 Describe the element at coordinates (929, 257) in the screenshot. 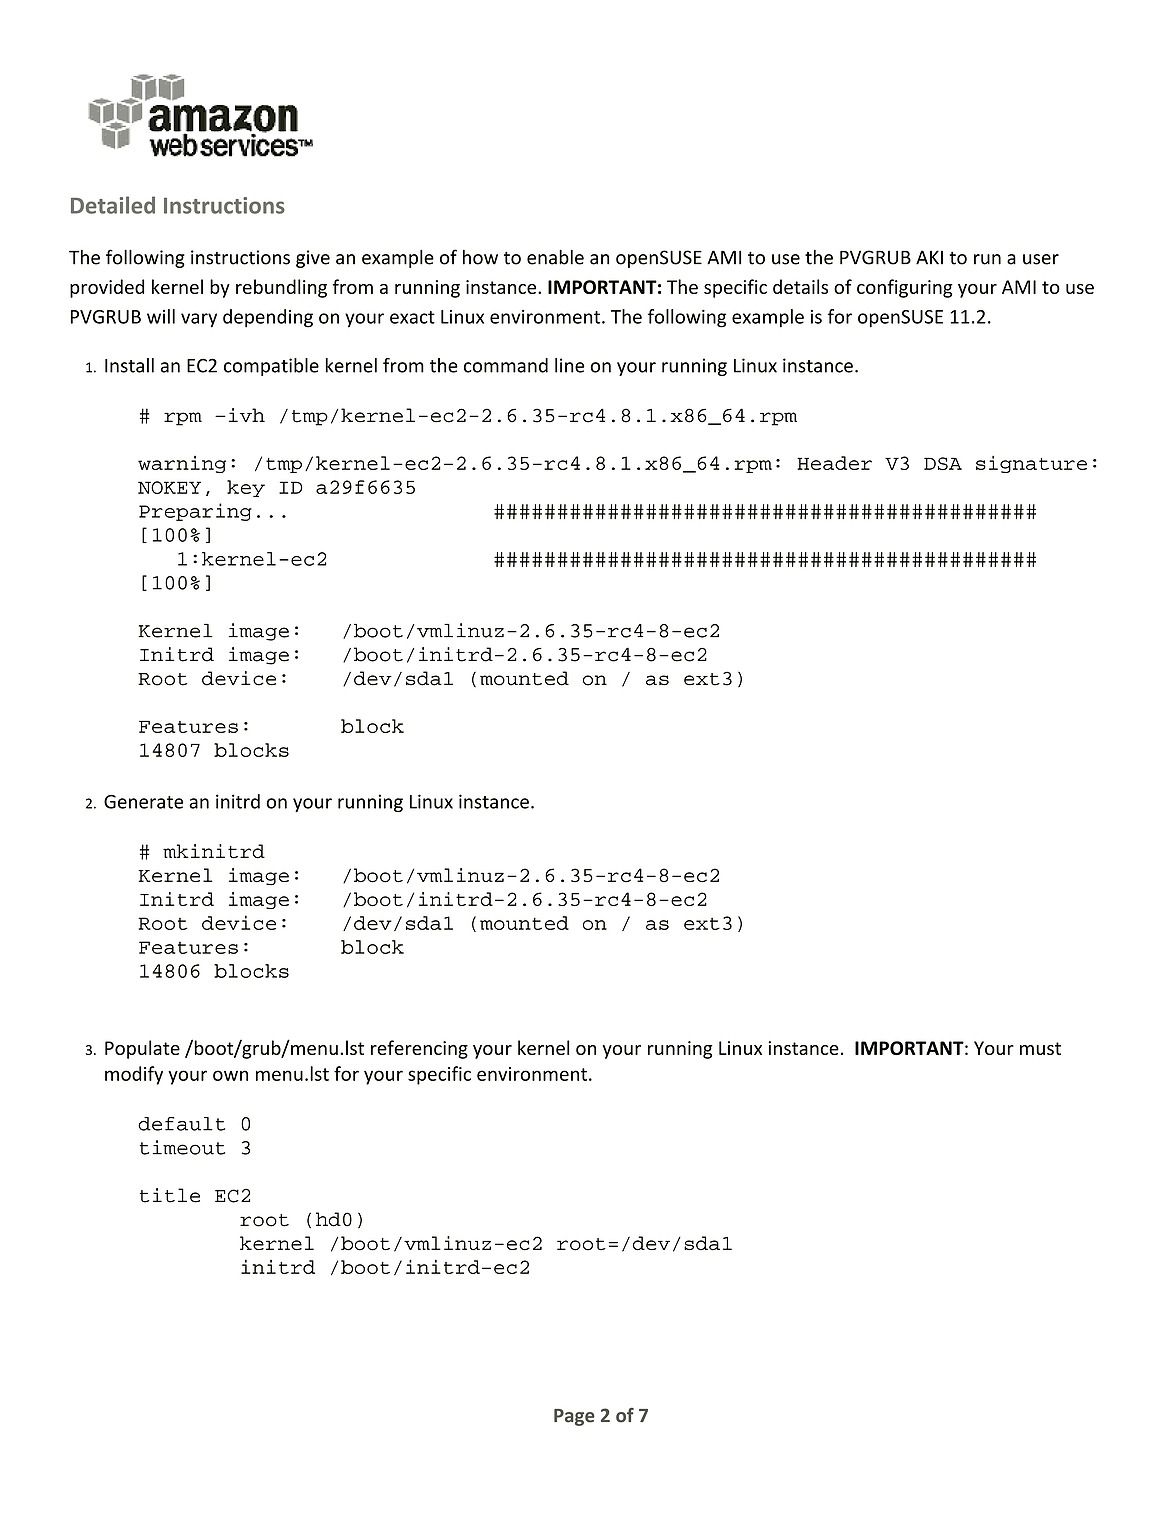

I see `AKI` at that location.
